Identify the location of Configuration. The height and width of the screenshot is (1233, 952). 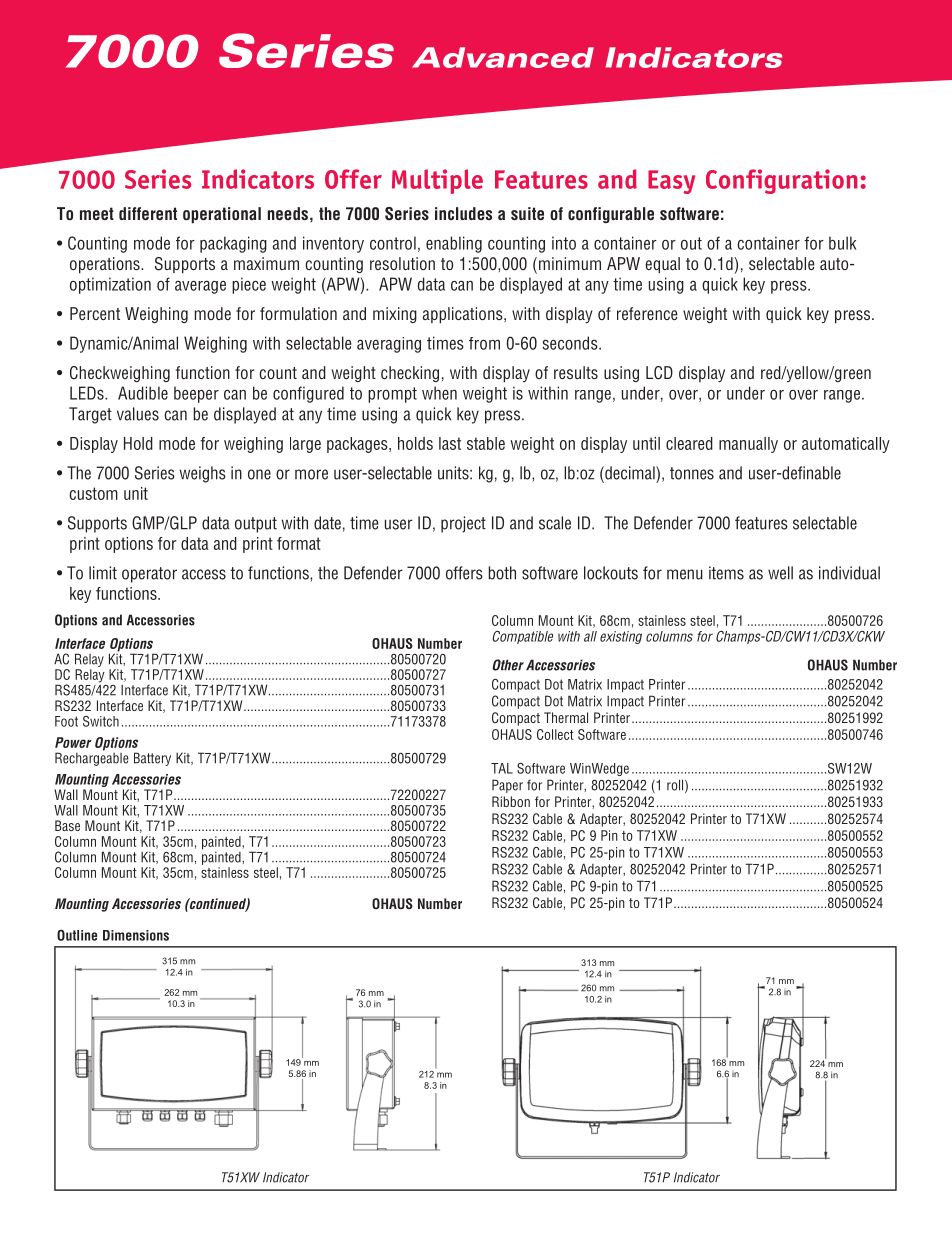
(782, 181).
